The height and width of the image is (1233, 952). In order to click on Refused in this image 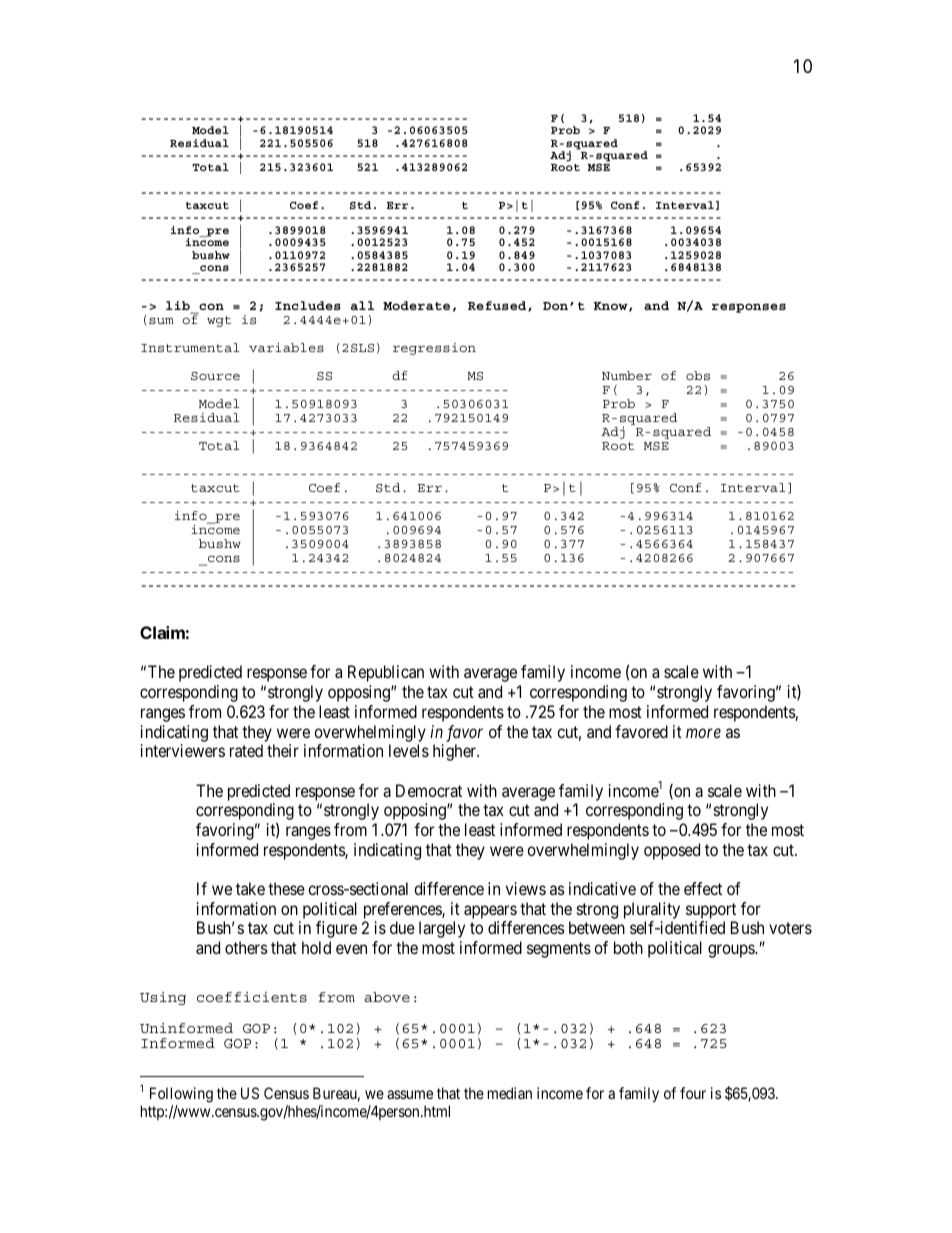, I will do `click(498, 306)`.
